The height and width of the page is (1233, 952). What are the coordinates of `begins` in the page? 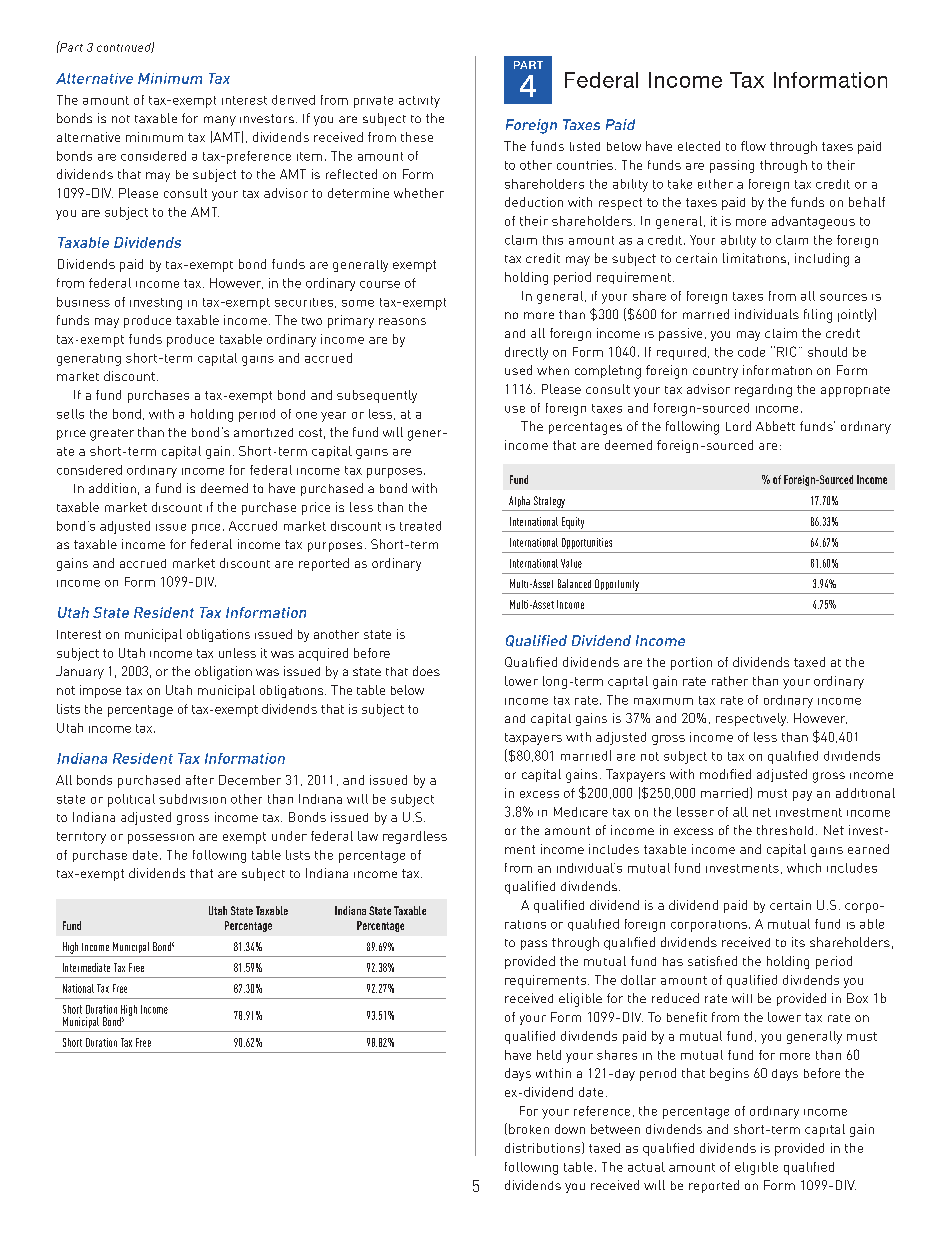 It's located at (729, 1074).
